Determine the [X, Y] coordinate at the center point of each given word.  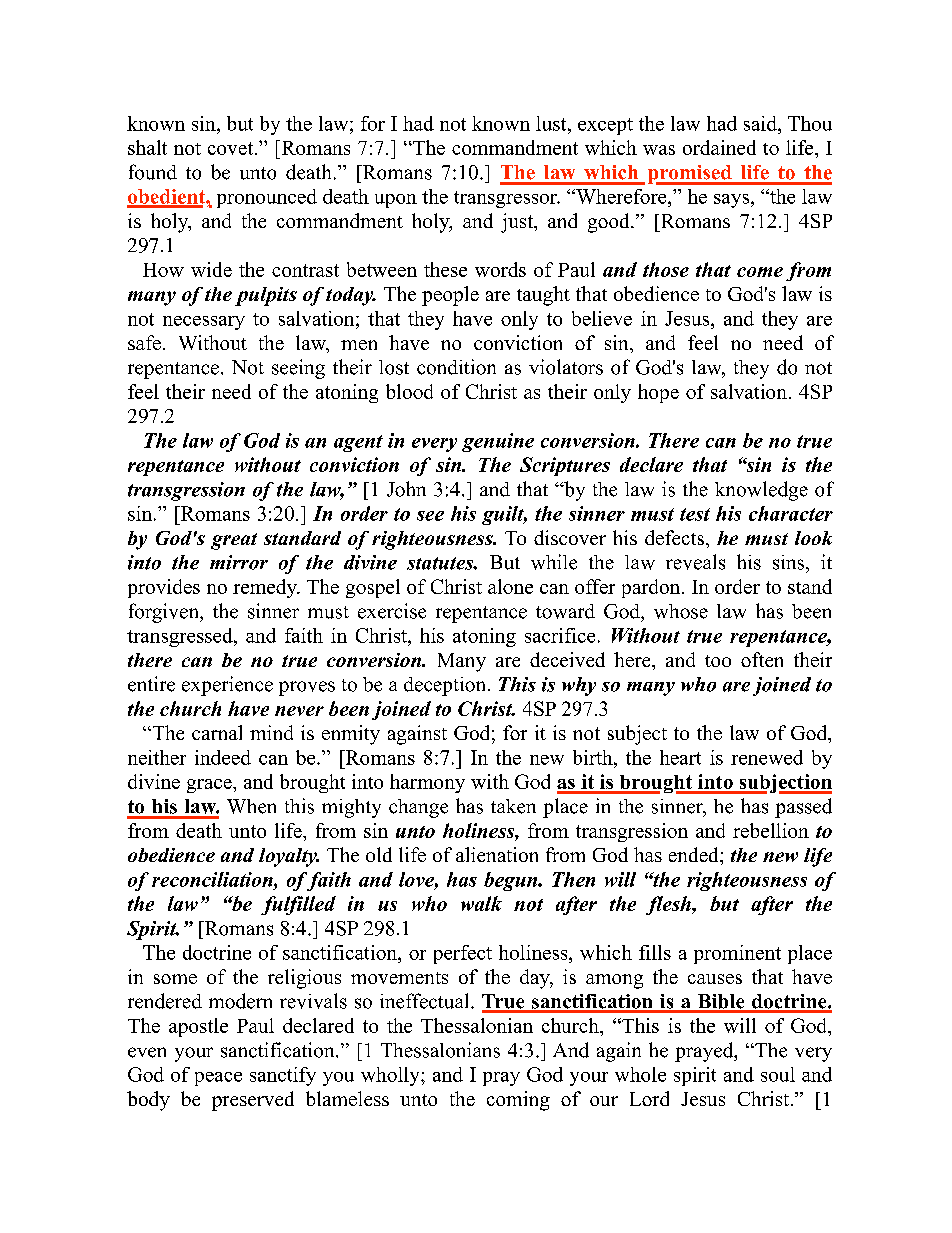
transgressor [506, 199]
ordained [719, 147]
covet [232, 148]
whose [681, 611]
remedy [266, 588]
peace [218, 1079]
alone [510, 586]
